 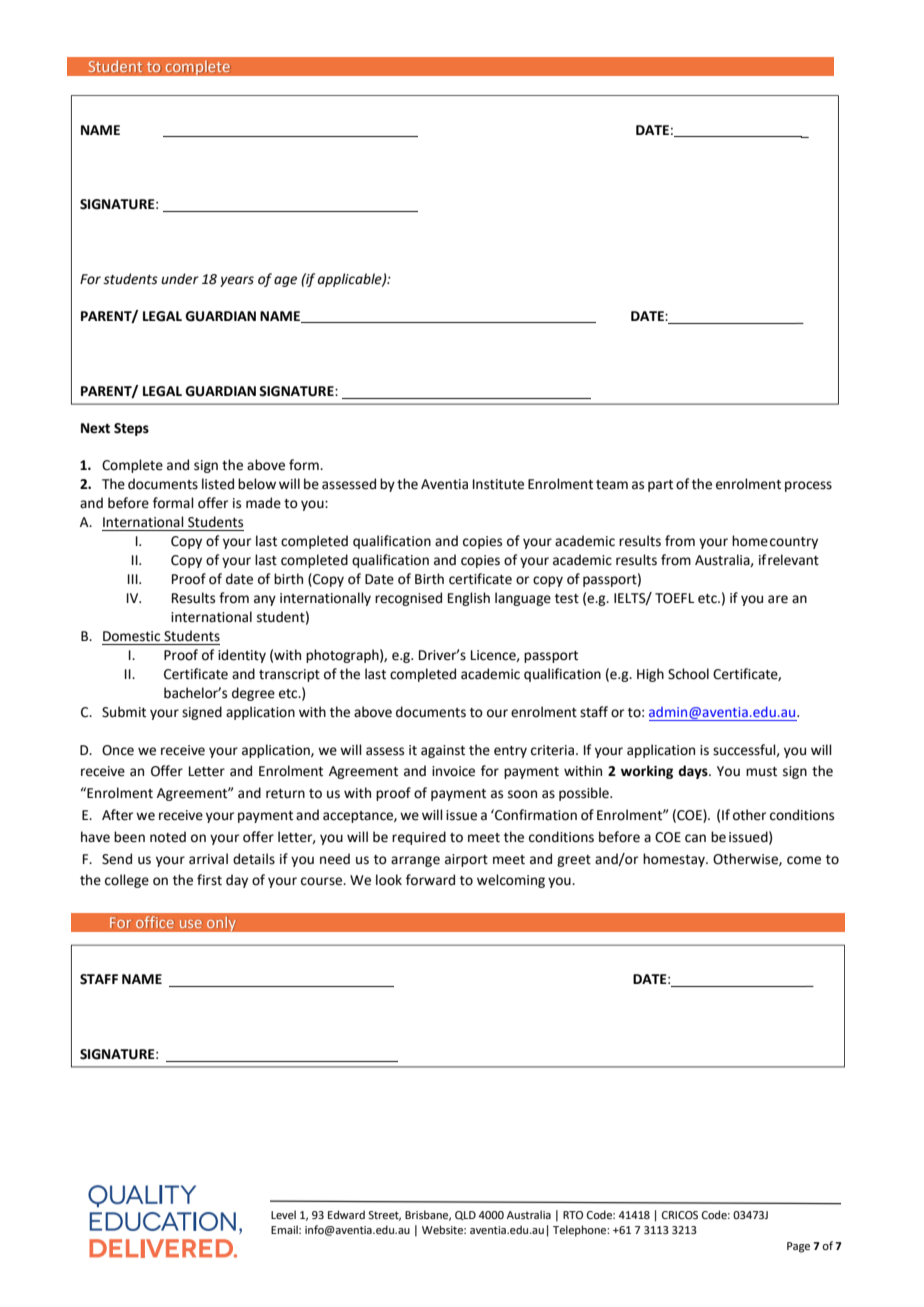 I want to click on under, so click(x=180, y=279).
